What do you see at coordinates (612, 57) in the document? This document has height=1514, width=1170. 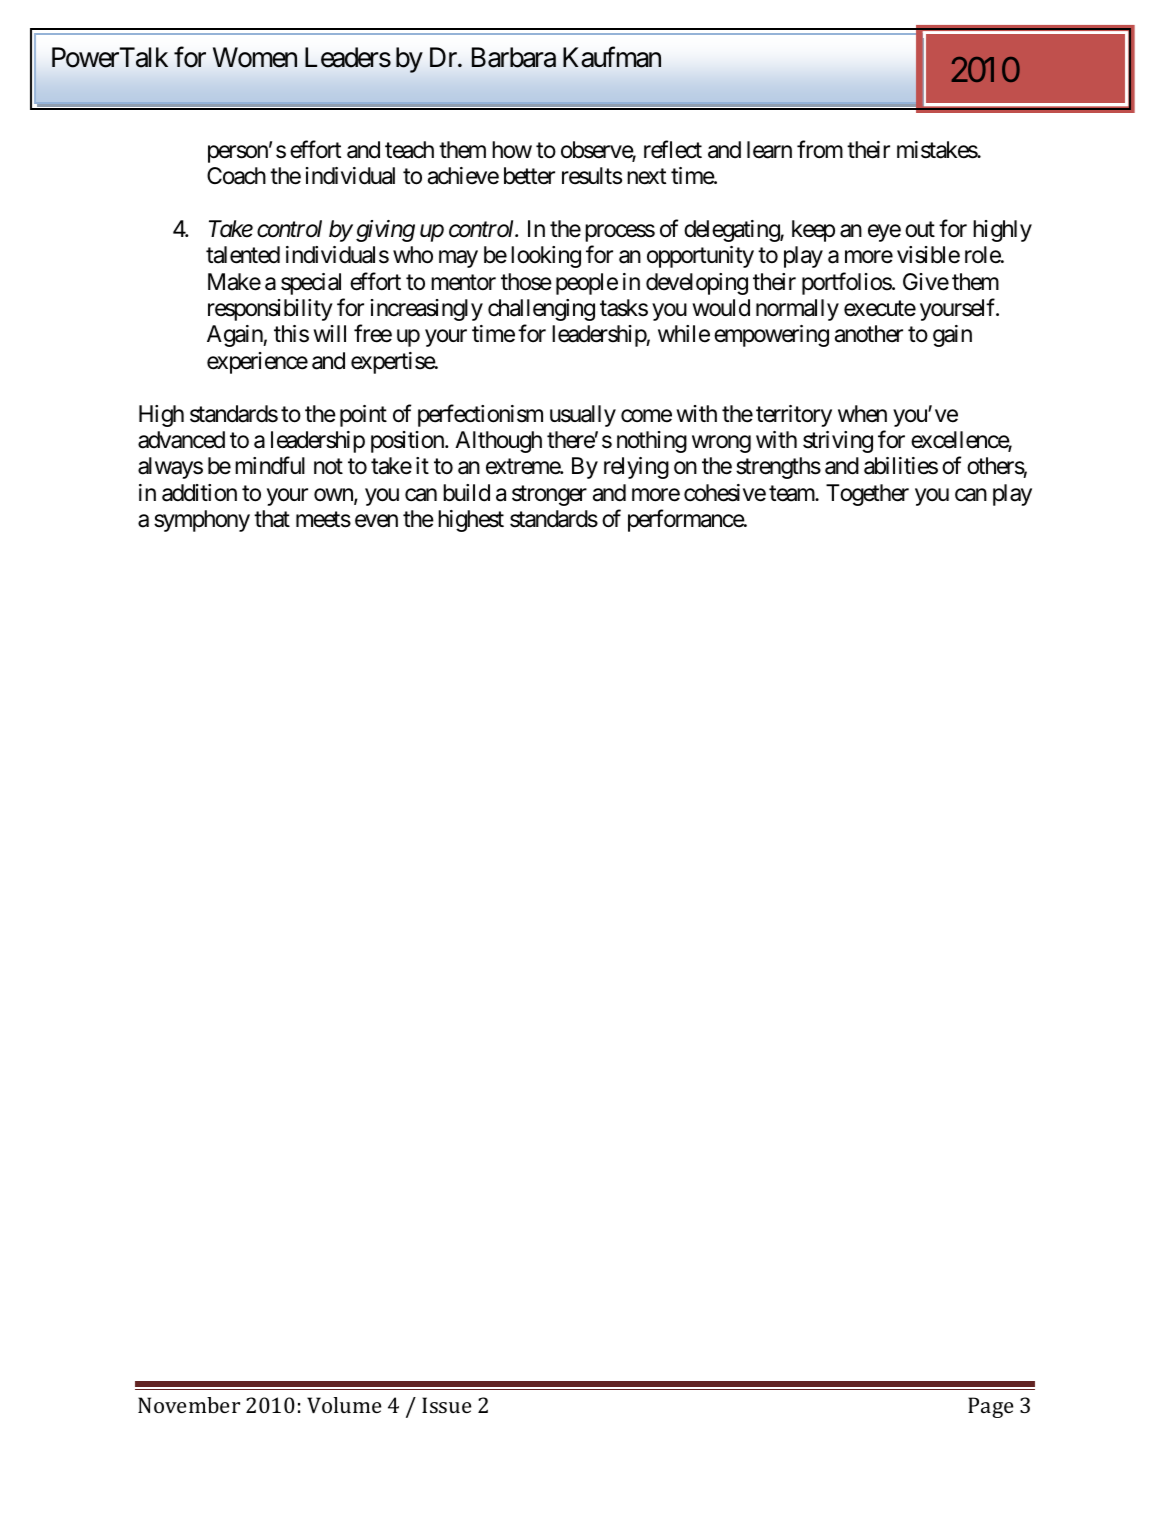 I see `Kaufman` at bounding box center [612, 57].
